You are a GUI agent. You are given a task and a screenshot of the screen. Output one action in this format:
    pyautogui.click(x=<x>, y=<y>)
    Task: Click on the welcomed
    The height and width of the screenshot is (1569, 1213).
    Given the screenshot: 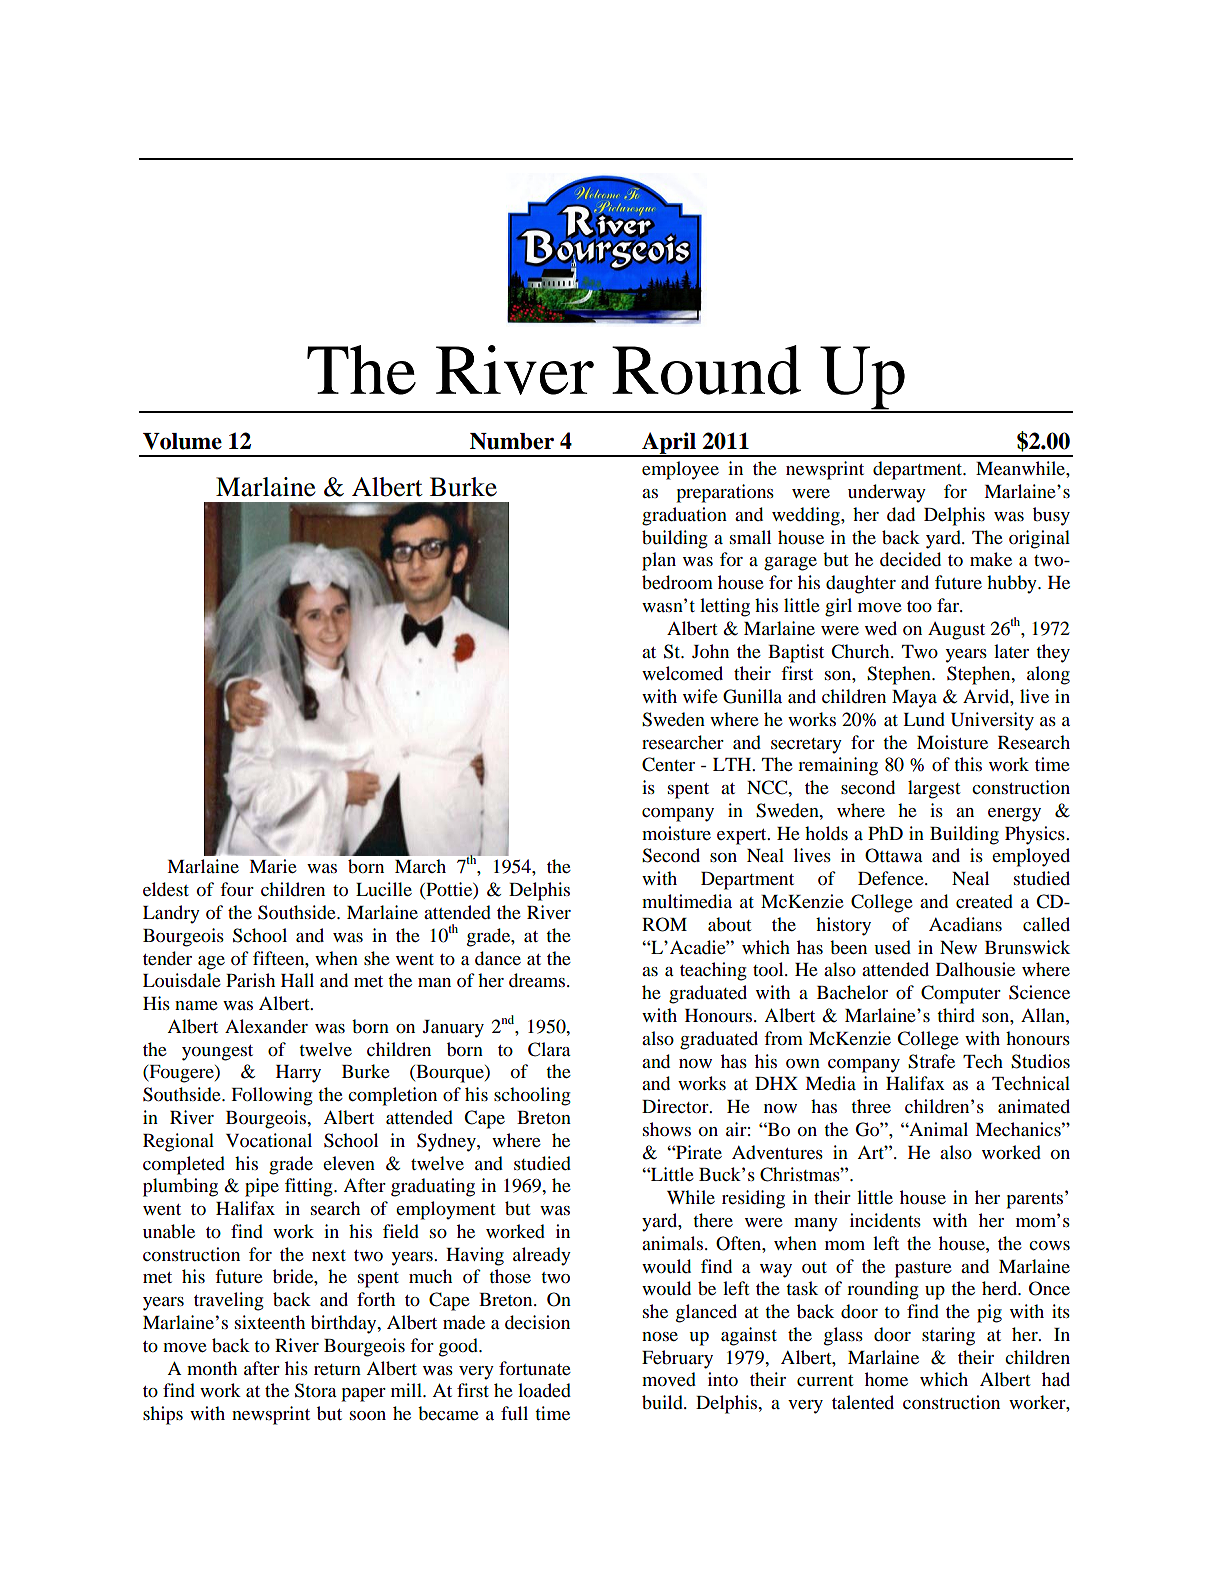 What is the action you would take?
    pyautogui.click(x=682, y=673)
